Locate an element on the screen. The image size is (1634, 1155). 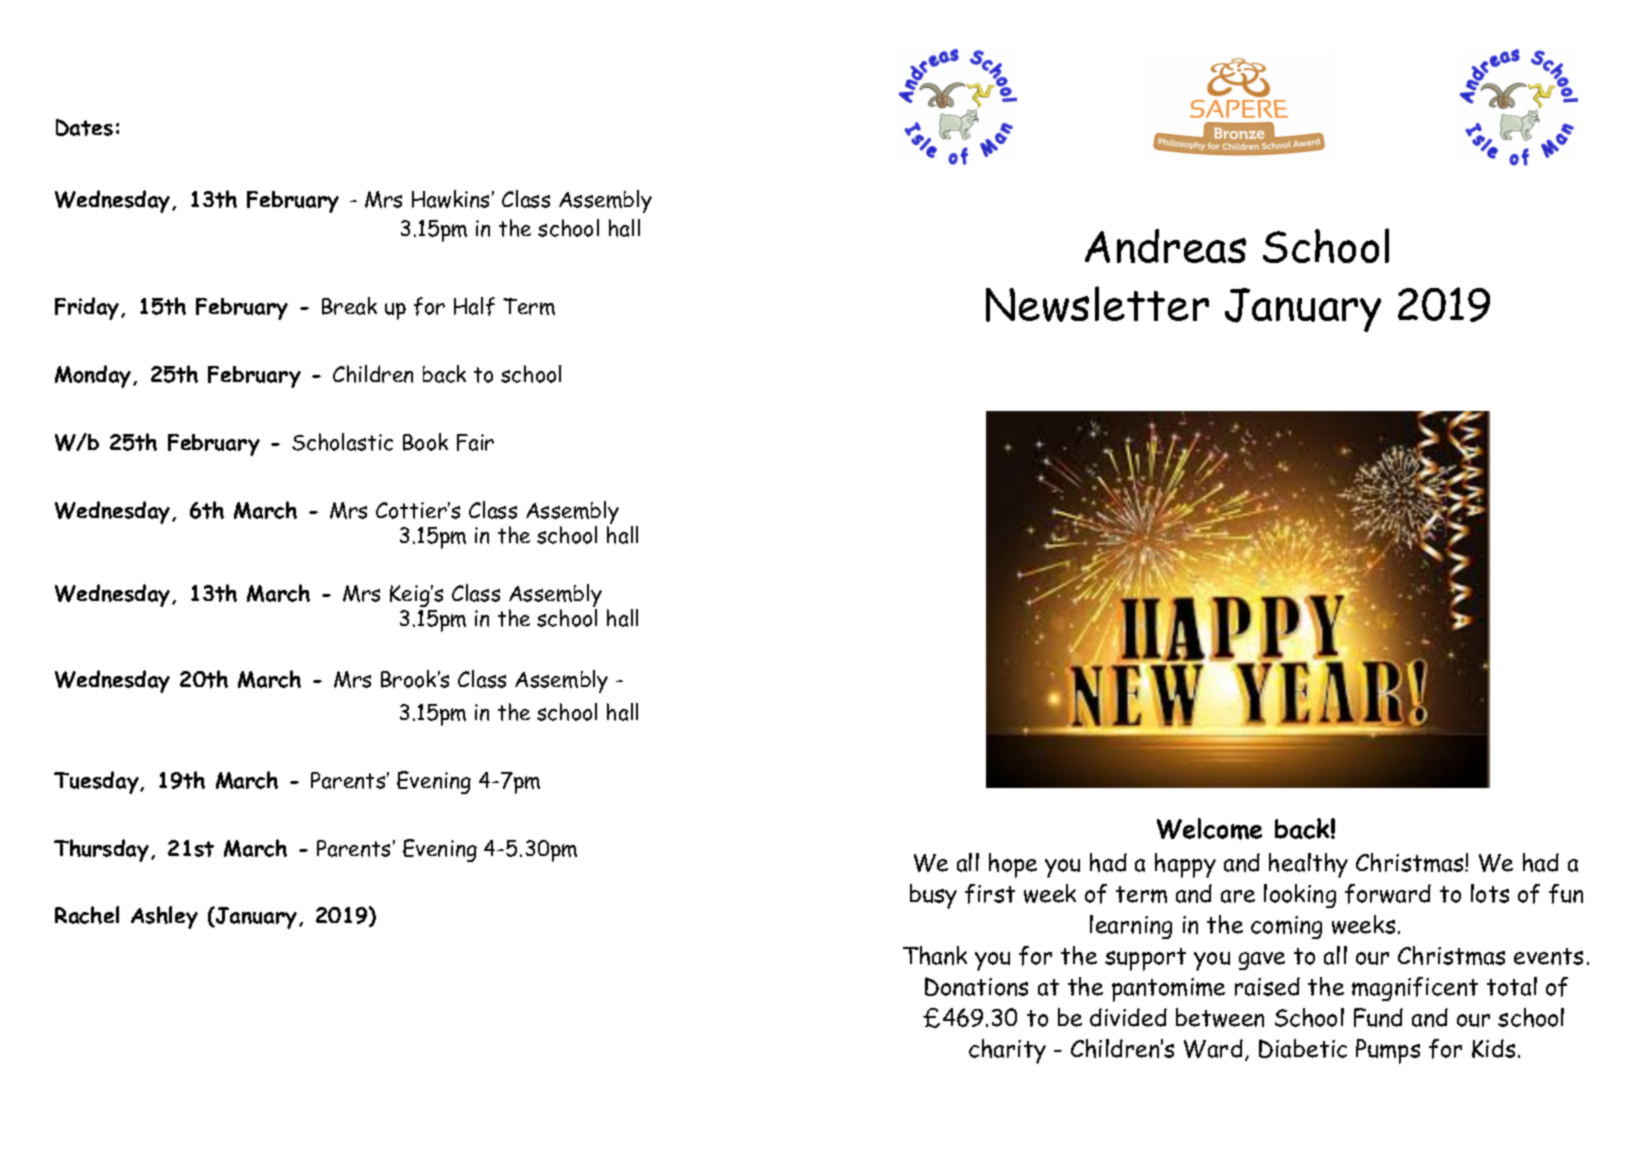
Donations is located at coordinates (976, 986).
